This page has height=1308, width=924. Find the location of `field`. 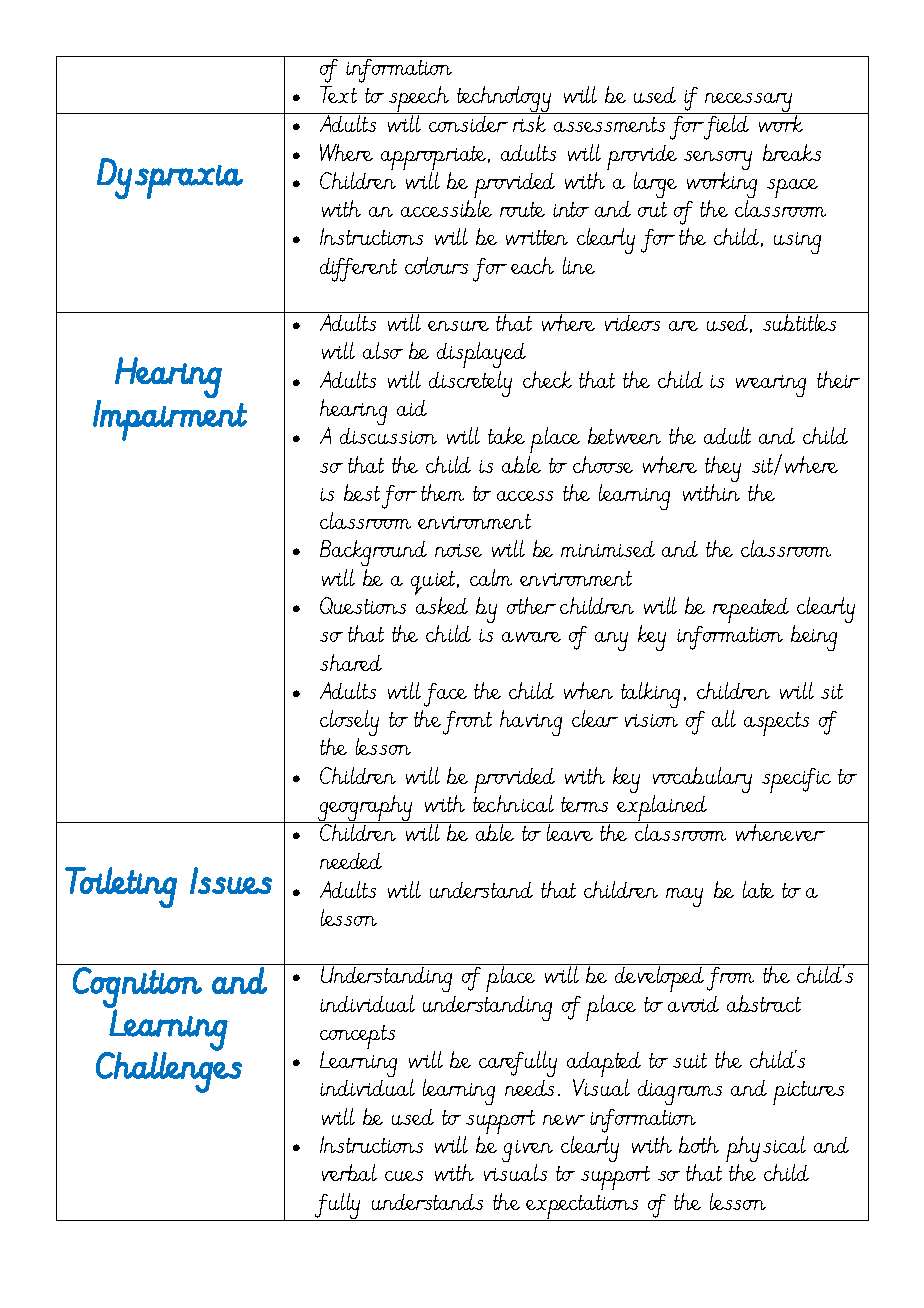

field is located at coordinates (725, 127).
